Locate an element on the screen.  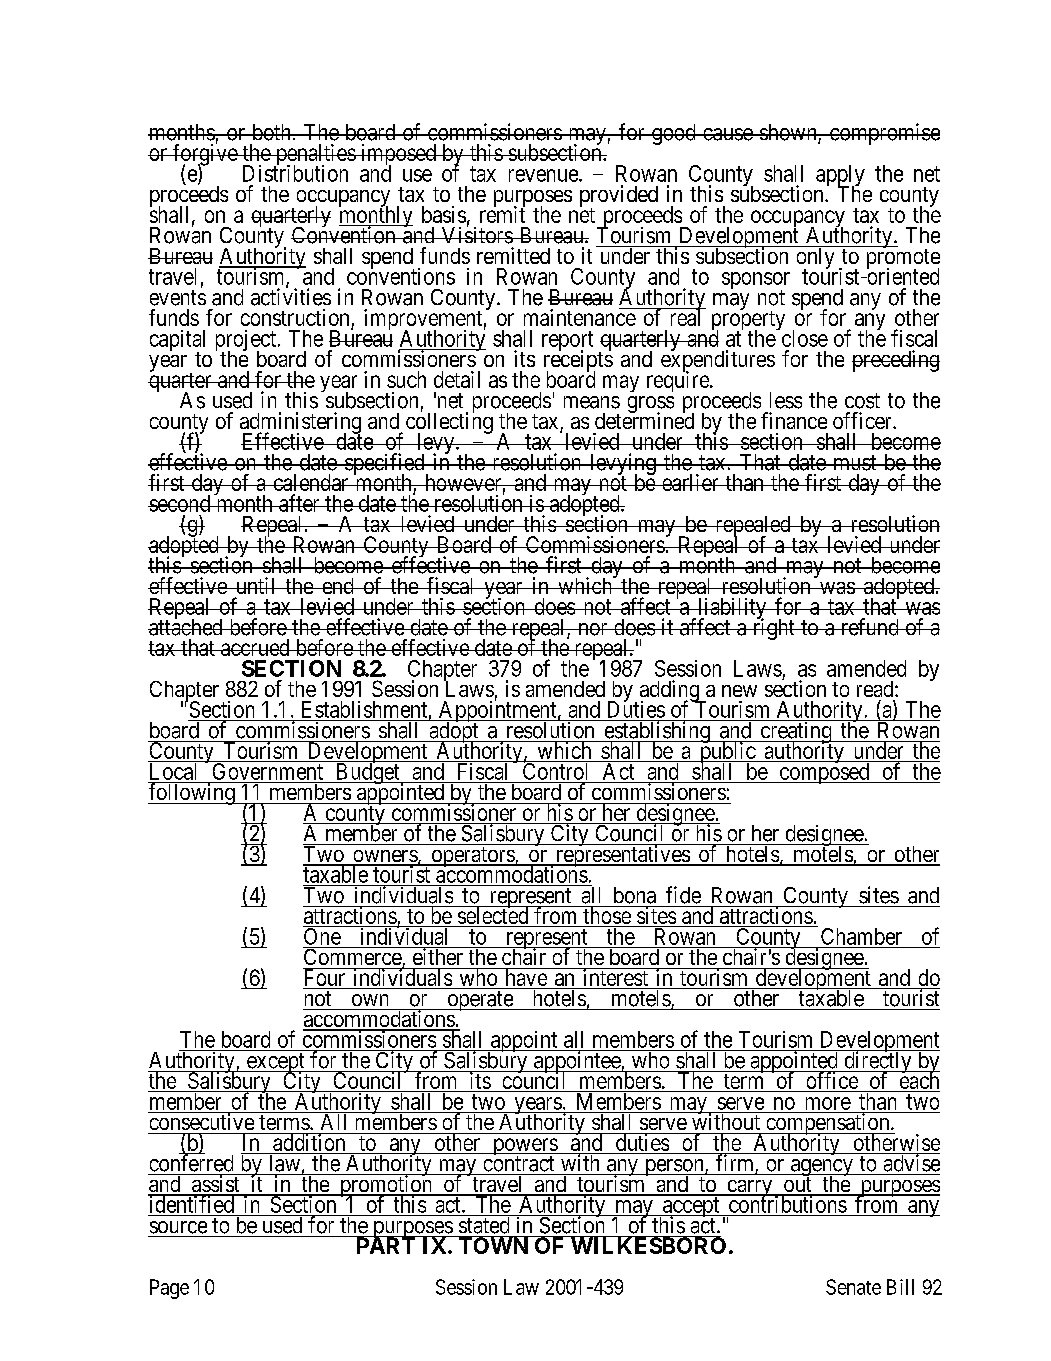
TOWN is located at coordinates (493, 1245).
